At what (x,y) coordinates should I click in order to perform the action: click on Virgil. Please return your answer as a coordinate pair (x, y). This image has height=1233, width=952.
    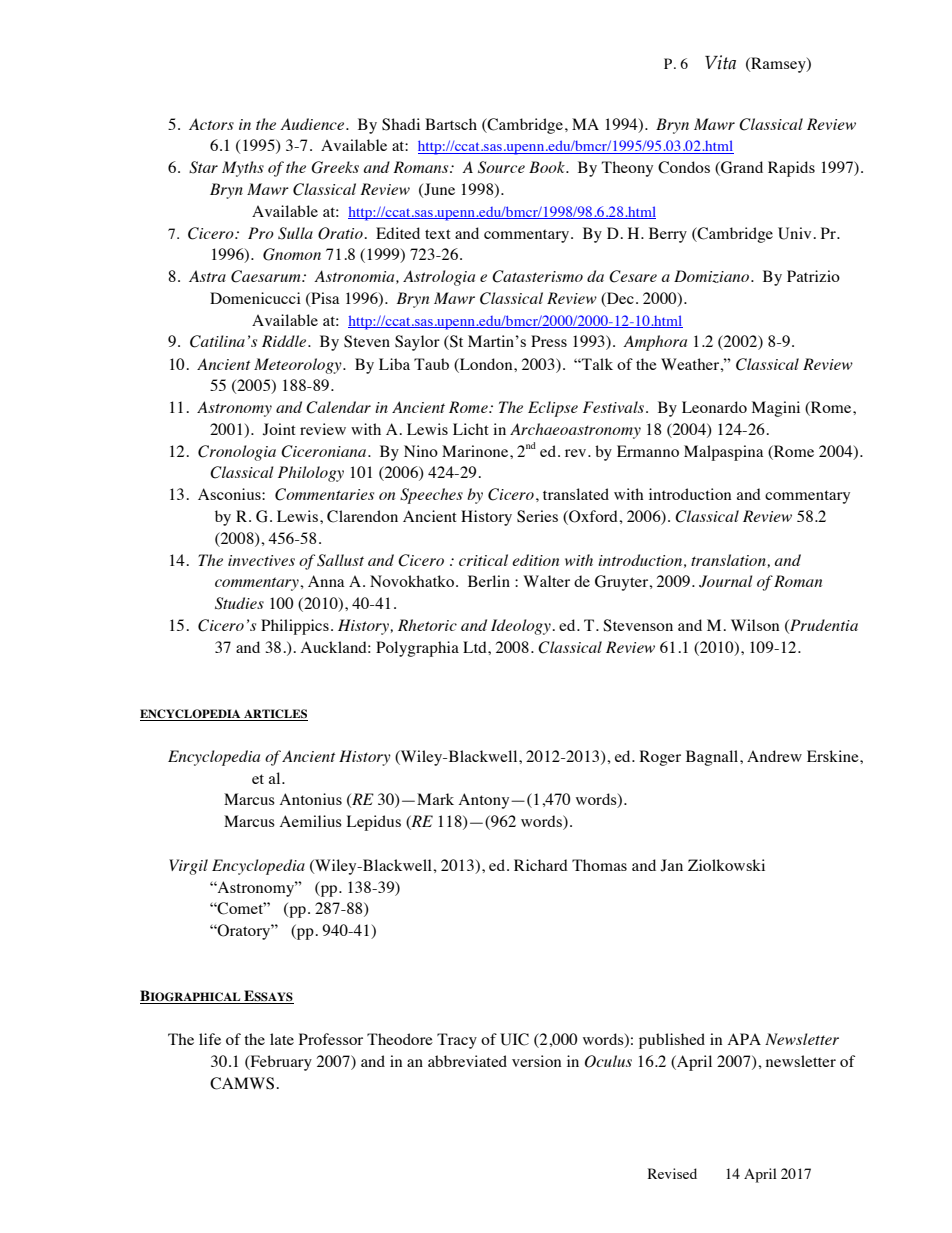
    Looking at the image, I should click on (188, 867).
